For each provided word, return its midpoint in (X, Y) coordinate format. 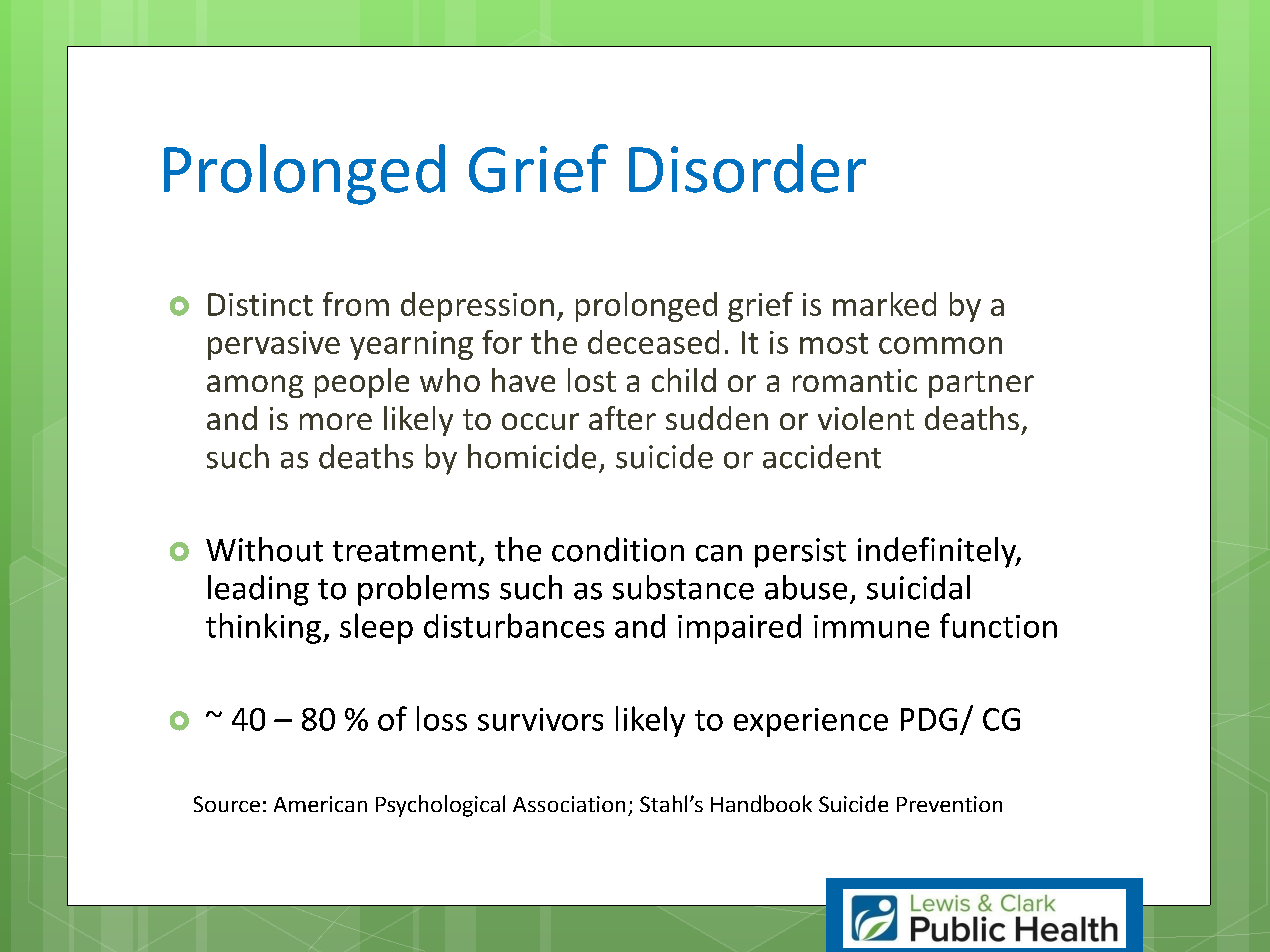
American (320, 804)
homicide (532, 456)
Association (569, 804)
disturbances (514, 625)
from (356, 304)
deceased (653, 342)
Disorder (747, 168)
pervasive (274, 345)
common (940, 345)
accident (822, 456)
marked (884, 304)
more (336, 421)
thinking (263, 628)
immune (871, 626)
